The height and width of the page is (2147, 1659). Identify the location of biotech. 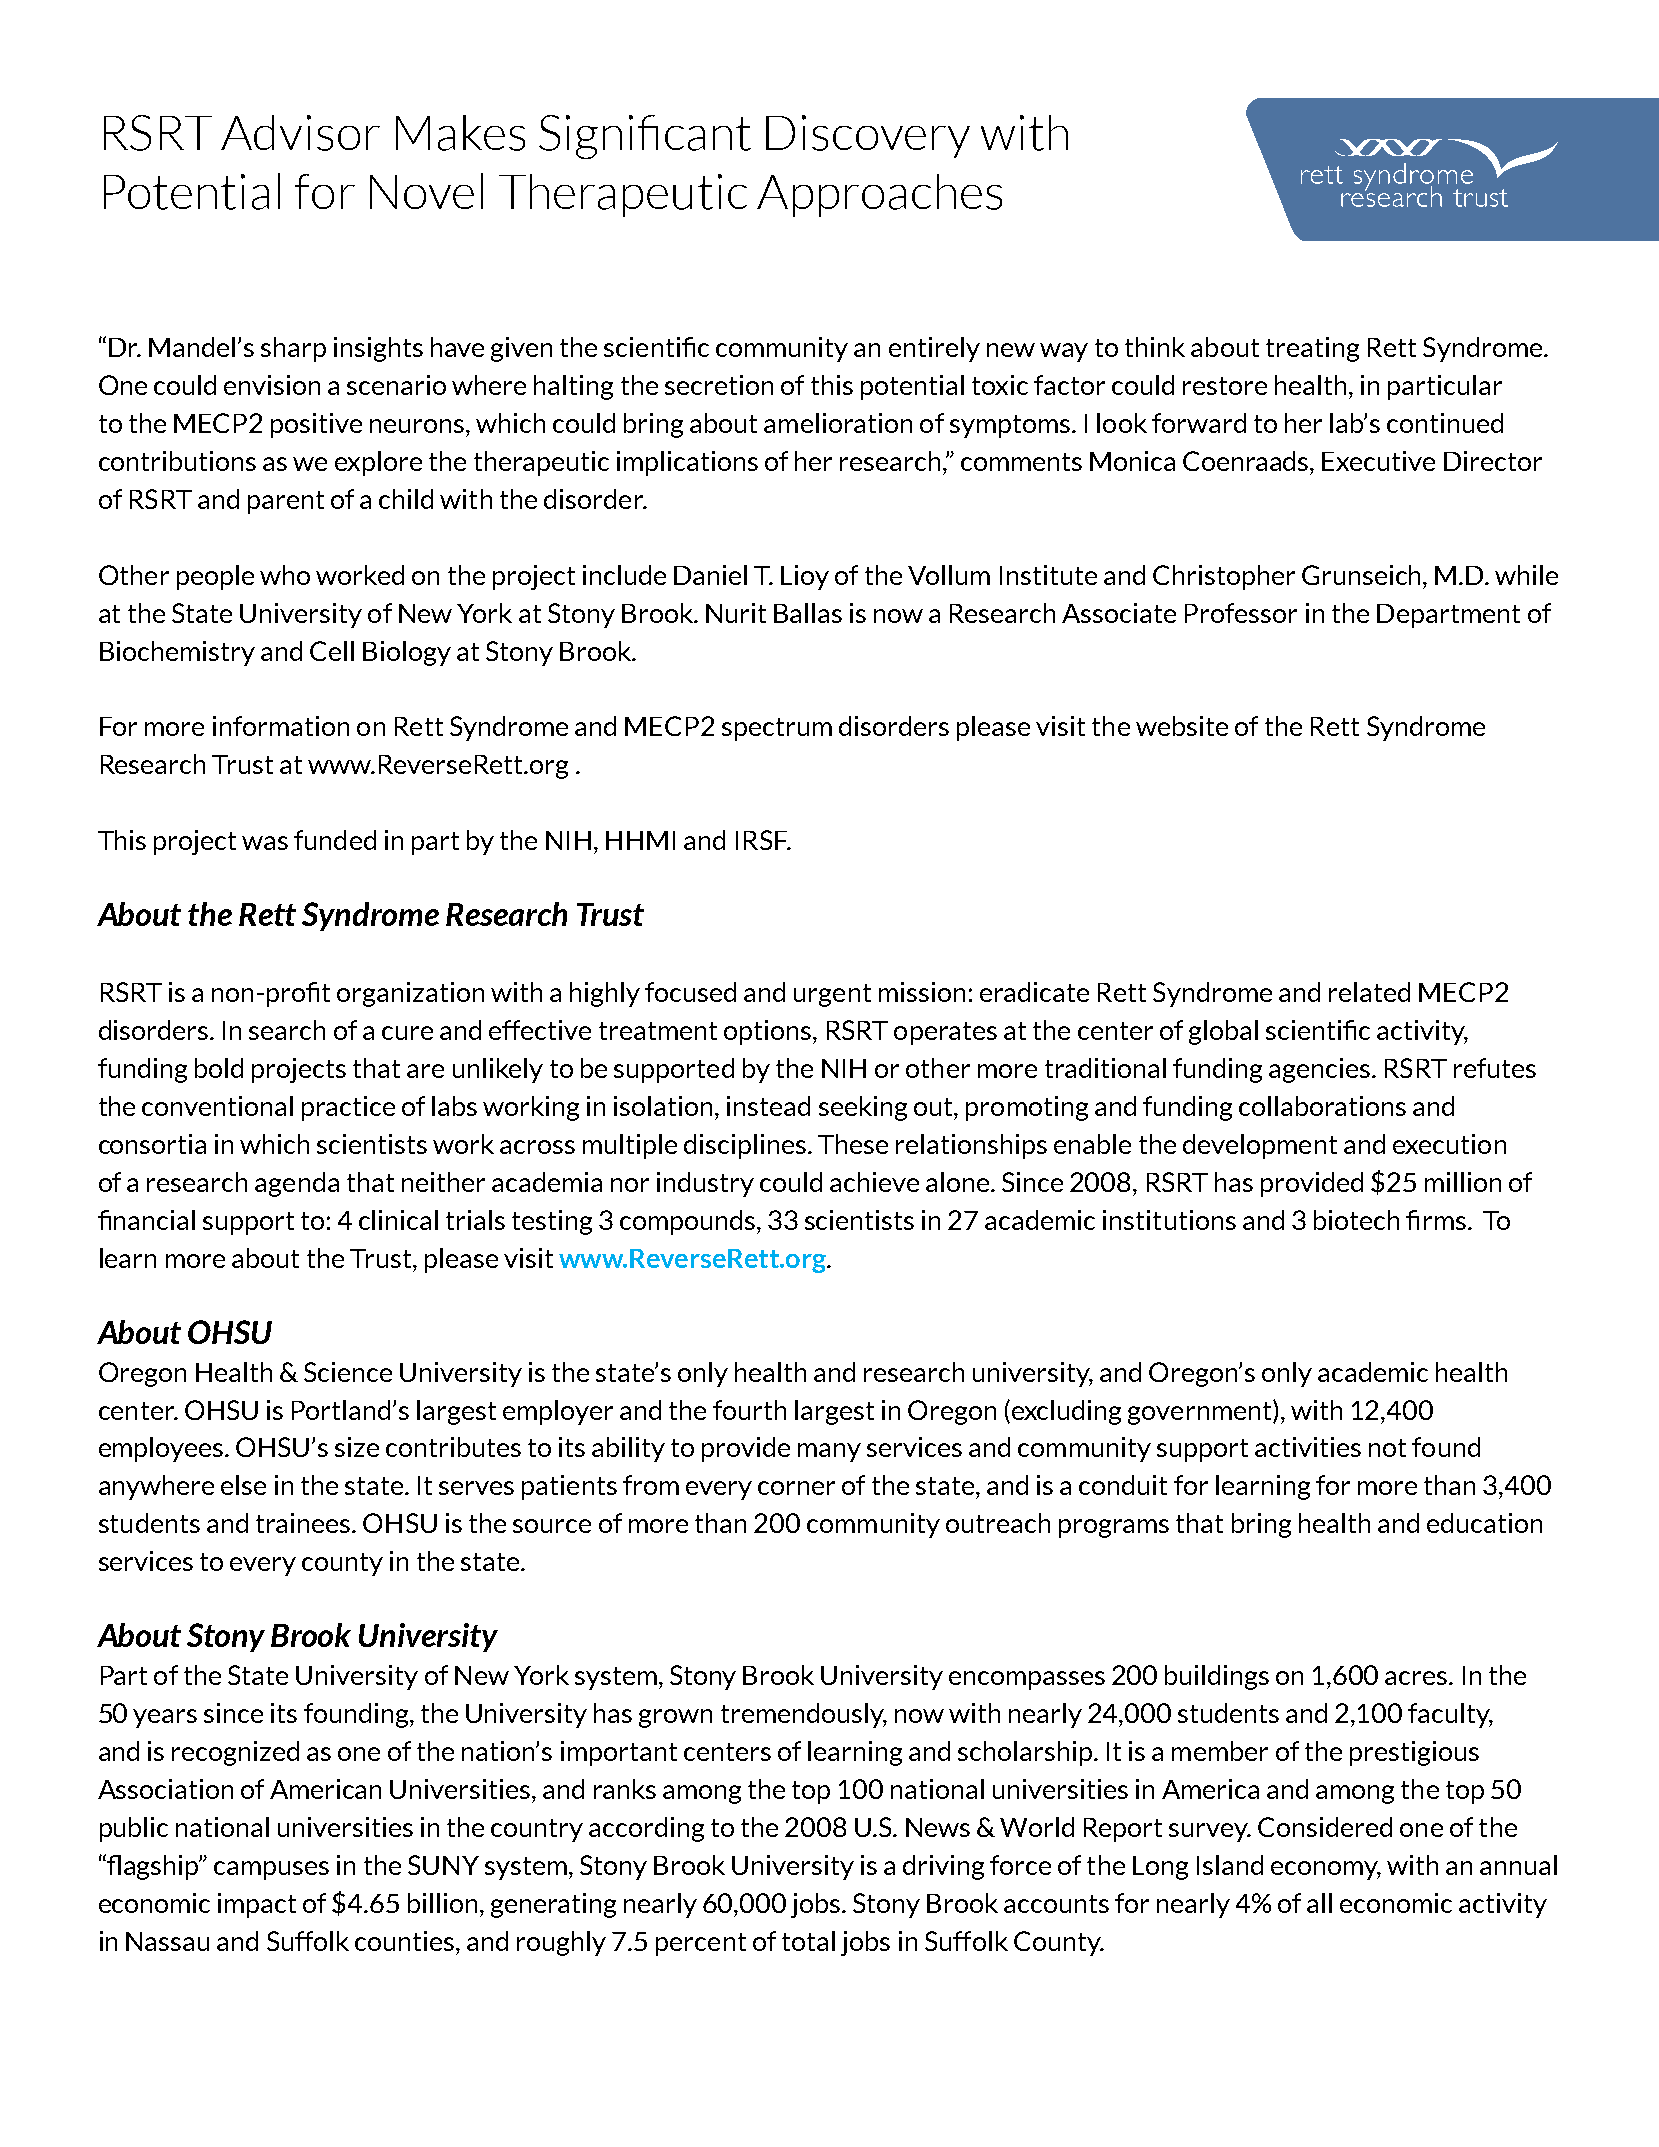
(1356, 1220).
